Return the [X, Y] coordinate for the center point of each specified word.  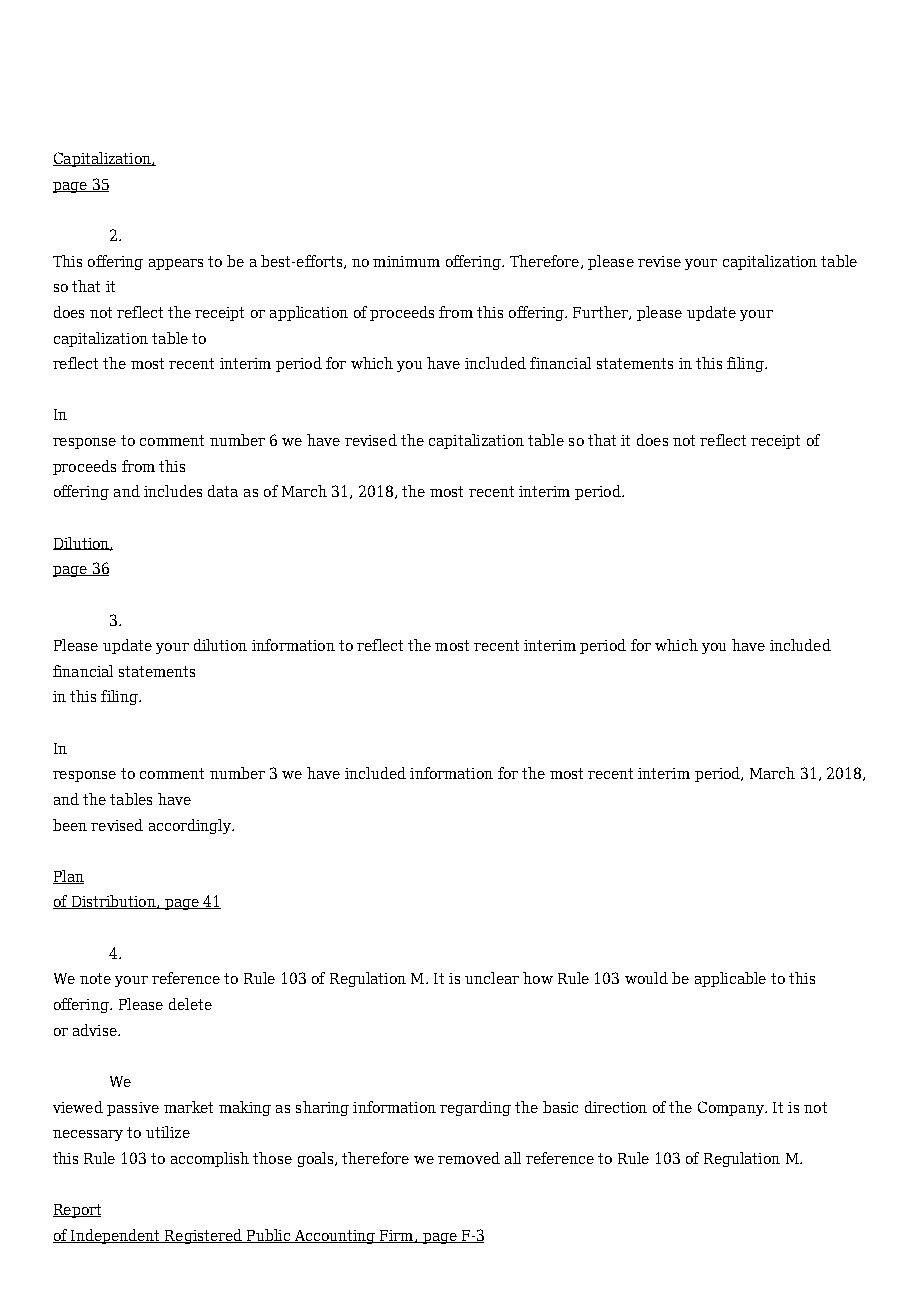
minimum [406, 261]
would [646, 978]
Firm [397, 1236]
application [309, 313]
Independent [116, 1236]
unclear [492, 978]
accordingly [191, 826]
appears [176, 264]
